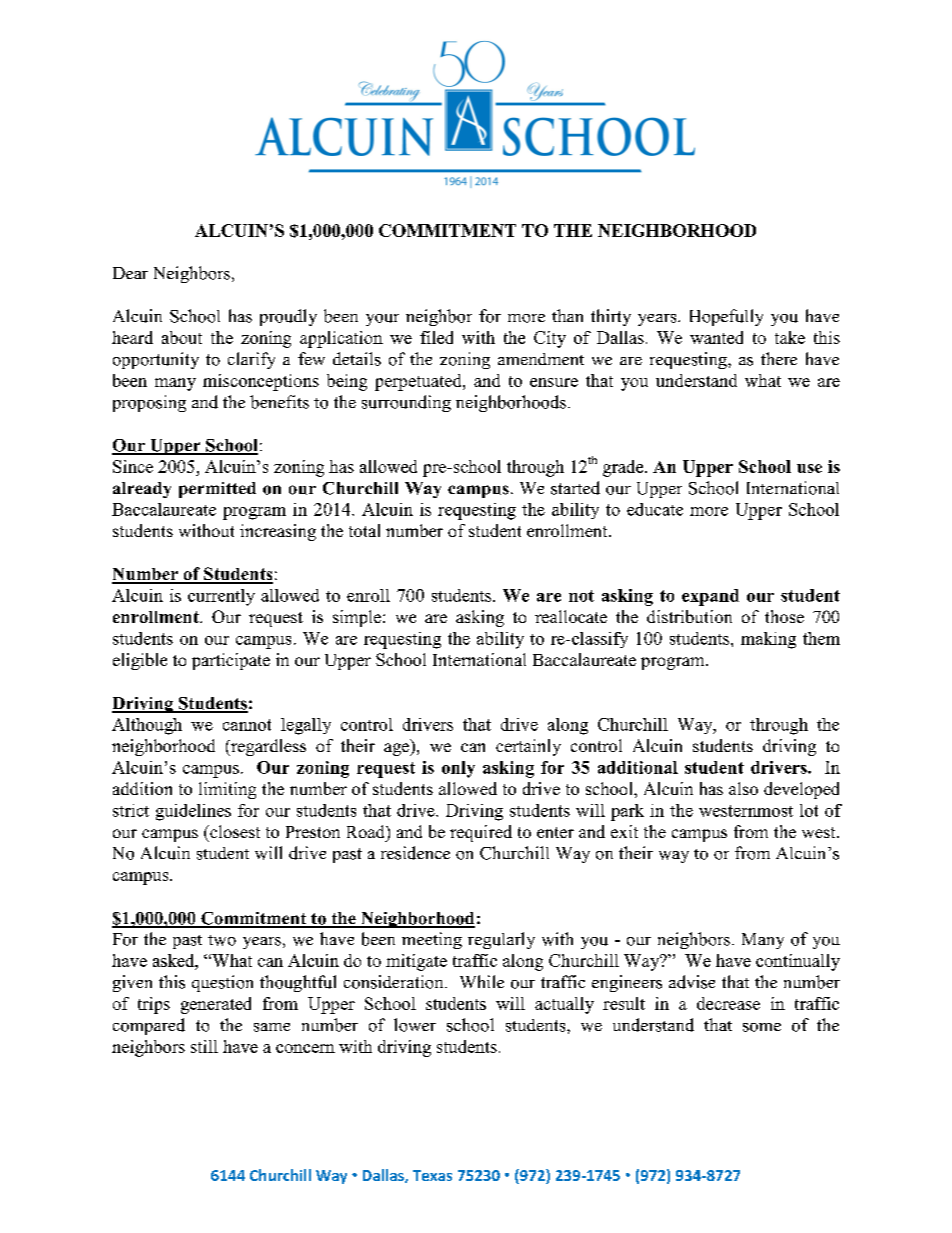 The image size is (952, 1233). I want to click on certainly, so click(528, 747).
